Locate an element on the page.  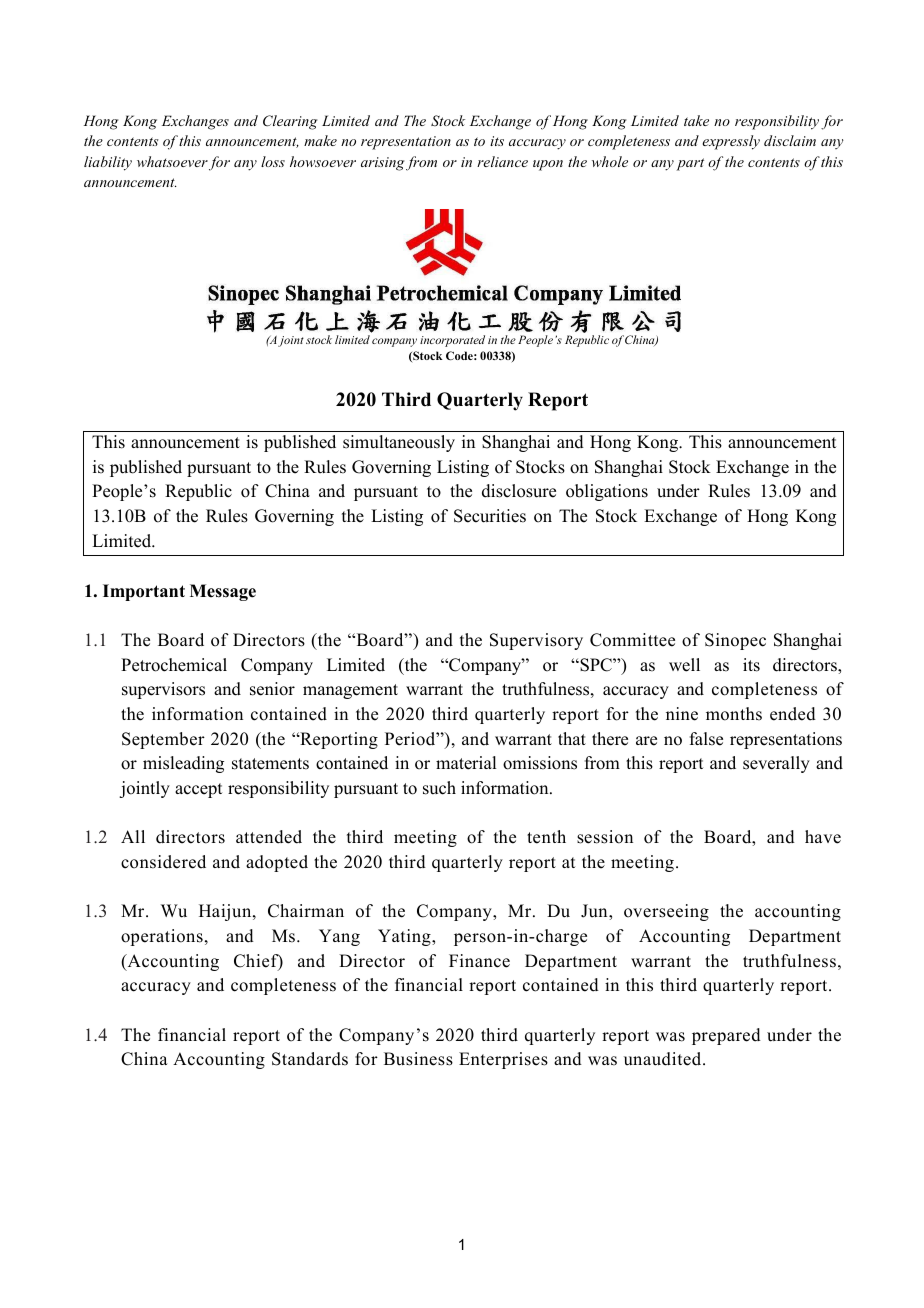
Enterprises is located at coordinates (503, 1060).
